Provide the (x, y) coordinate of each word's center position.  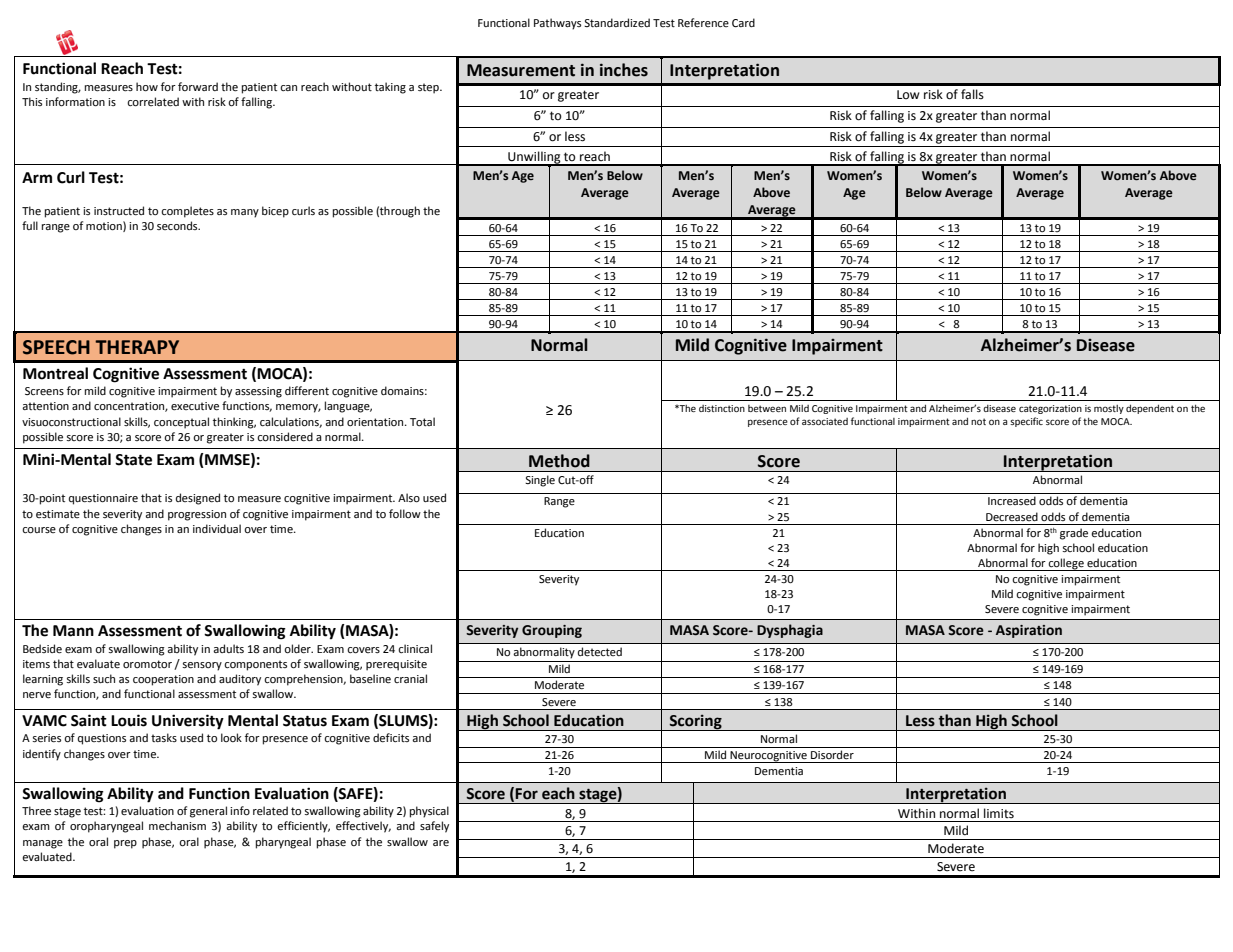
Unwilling (534, 158)
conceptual (181, 423)
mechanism (177, 825)
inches (624, 70)
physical (429, 812)
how (147, 87)
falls (972, 94)
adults (228, 648)
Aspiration (1029, 631)
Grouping (552, 631)
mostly (1109, 409)
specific (1026, 422)
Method (559, 461)
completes (187, 212)
